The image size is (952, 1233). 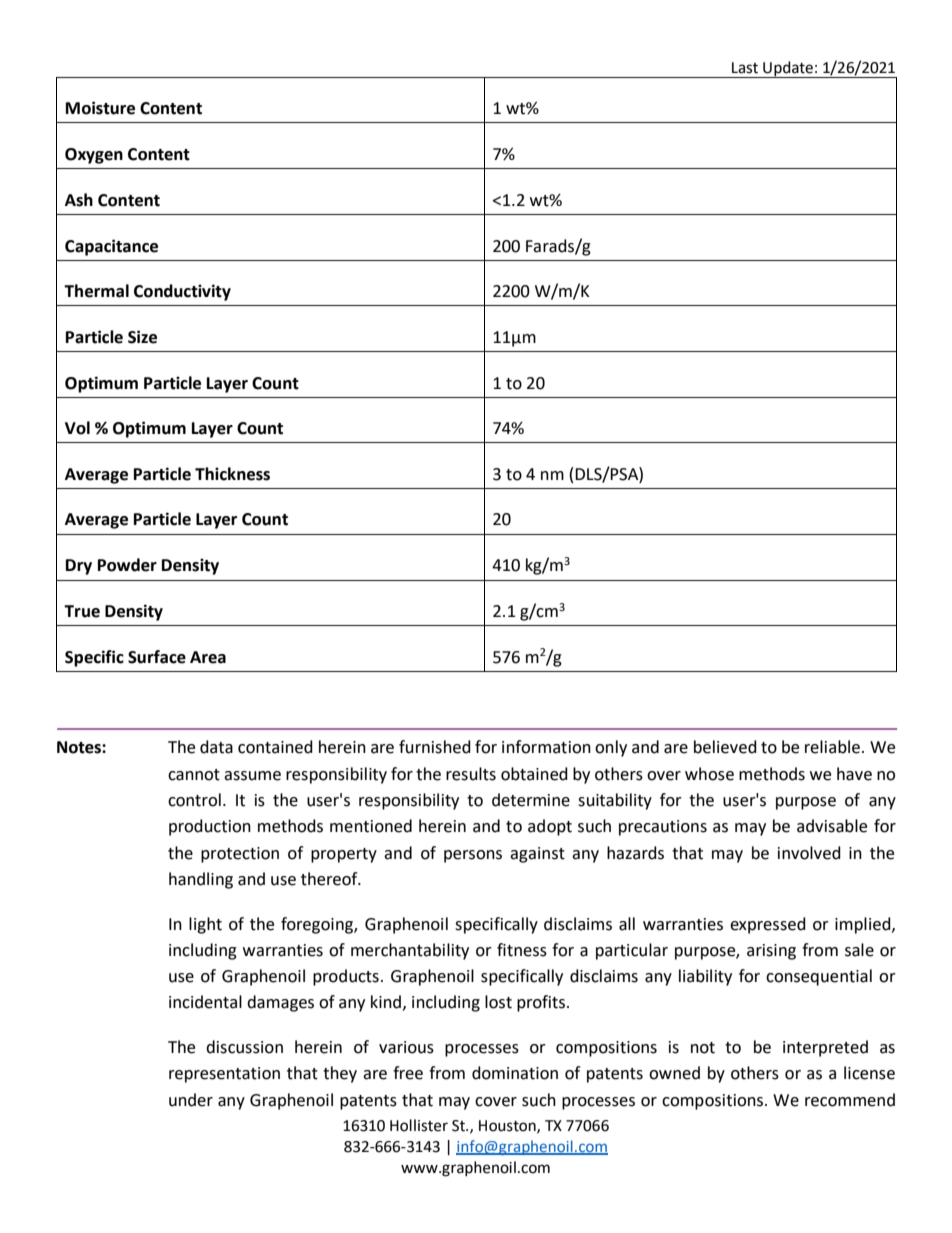 I want to click on furnished, so click(x=435, y=747).
